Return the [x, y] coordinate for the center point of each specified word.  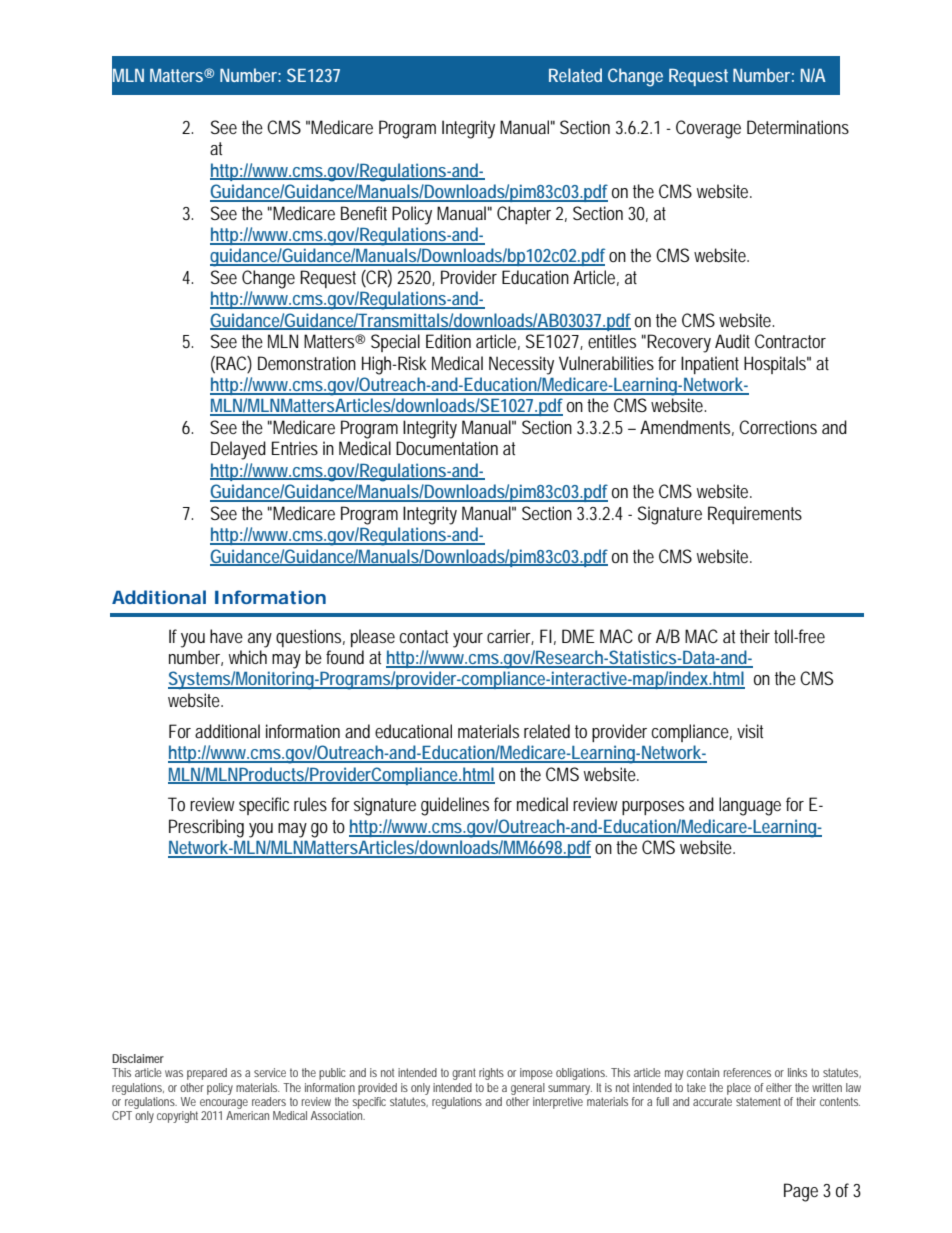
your [468, 640]
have [226, 636]
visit [750, 731]
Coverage [708, 129]
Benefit [364, 213]
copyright [179, 1117]
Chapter [524, 215]
